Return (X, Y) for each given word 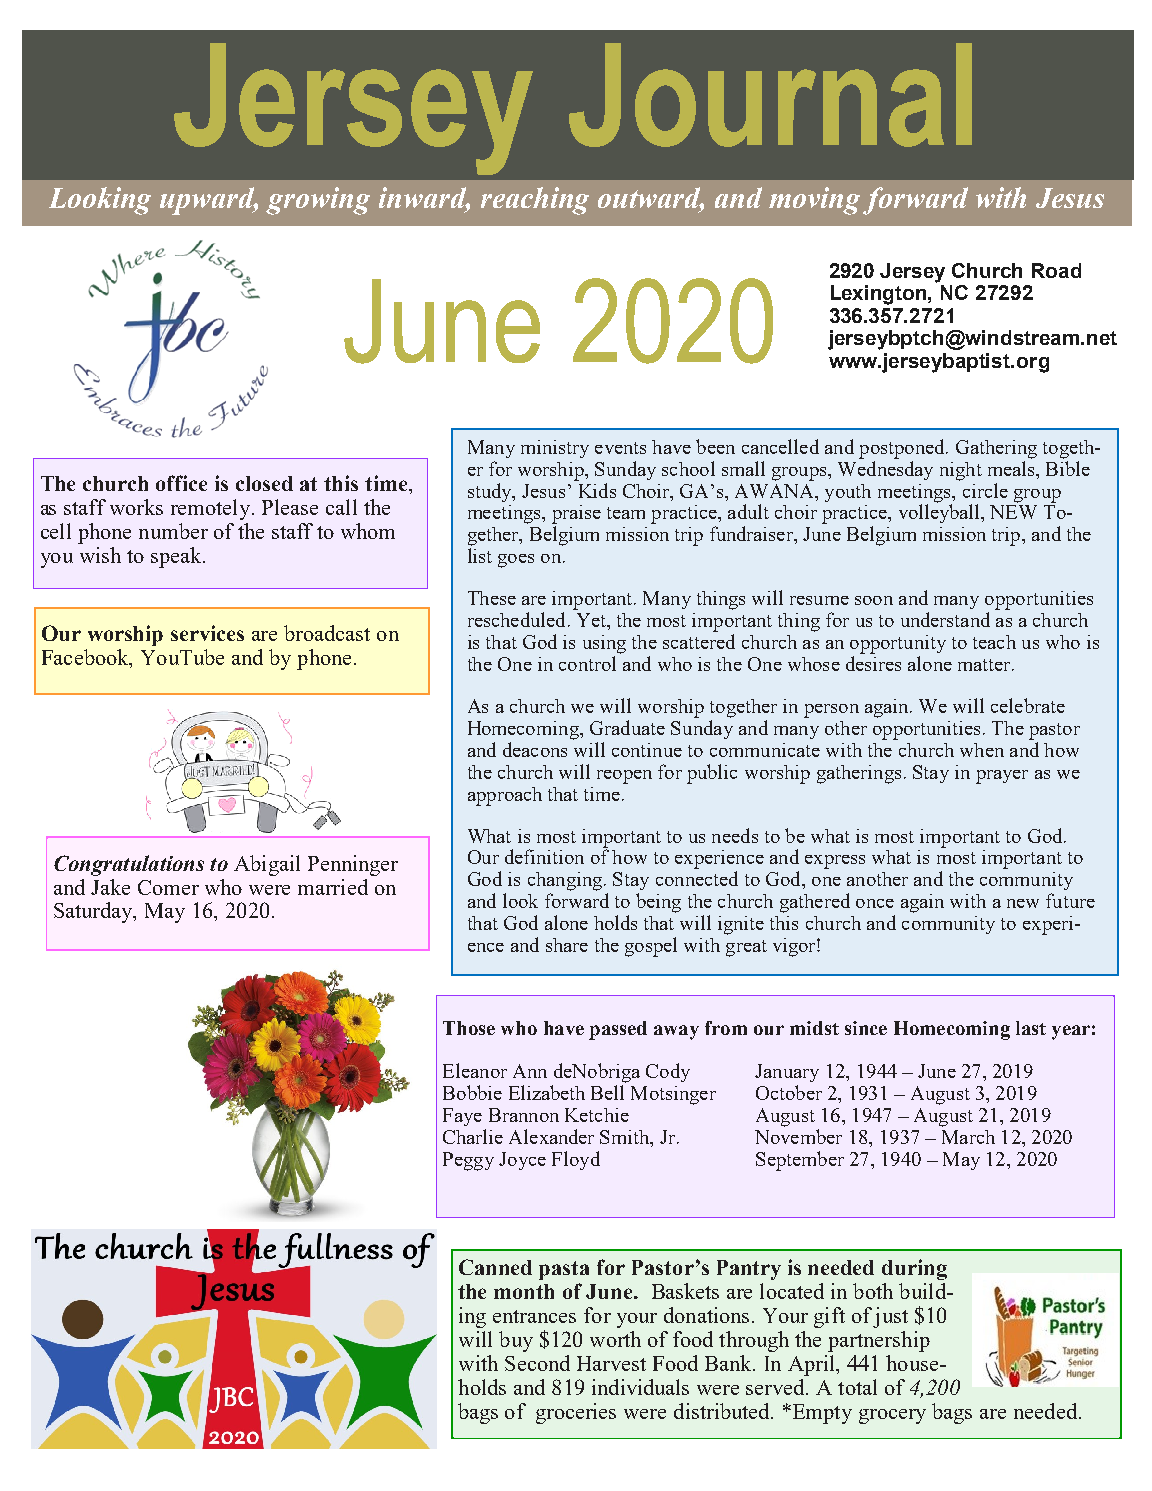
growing (318, 201)
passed (618, 1030)
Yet (592, 620)
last (1031, 1028)
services (207, 633)
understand (945, 619)
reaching (535, 201)
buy (516, 1341)
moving (814, 201)
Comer (168, 887)
